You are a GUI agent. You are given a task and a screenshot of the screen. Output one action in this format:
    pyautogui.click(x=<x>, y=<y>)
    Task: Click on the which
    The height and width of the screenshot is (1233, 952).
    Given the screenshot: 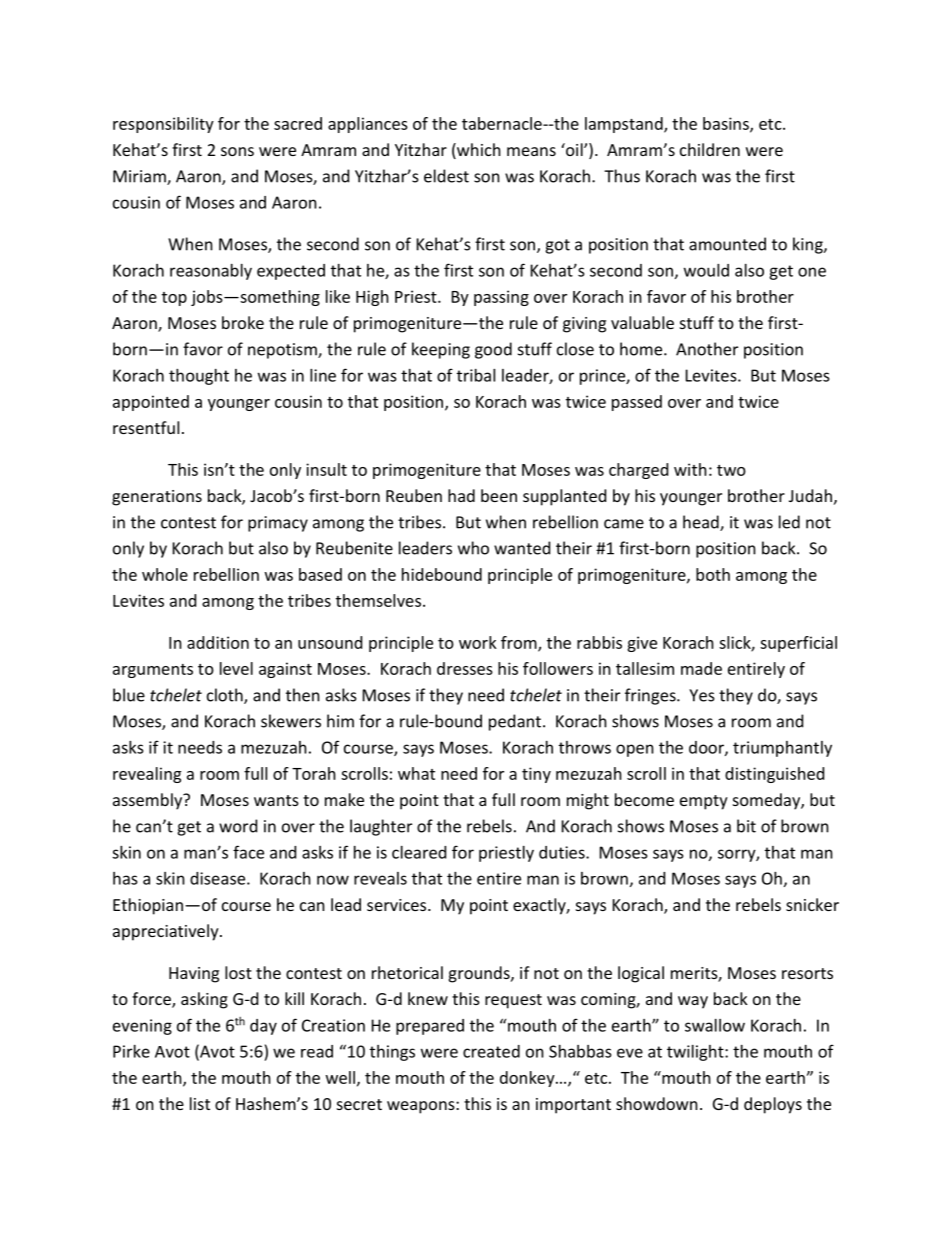 What is the action you would take?
    pyautogui.click(x=478, y=151)
